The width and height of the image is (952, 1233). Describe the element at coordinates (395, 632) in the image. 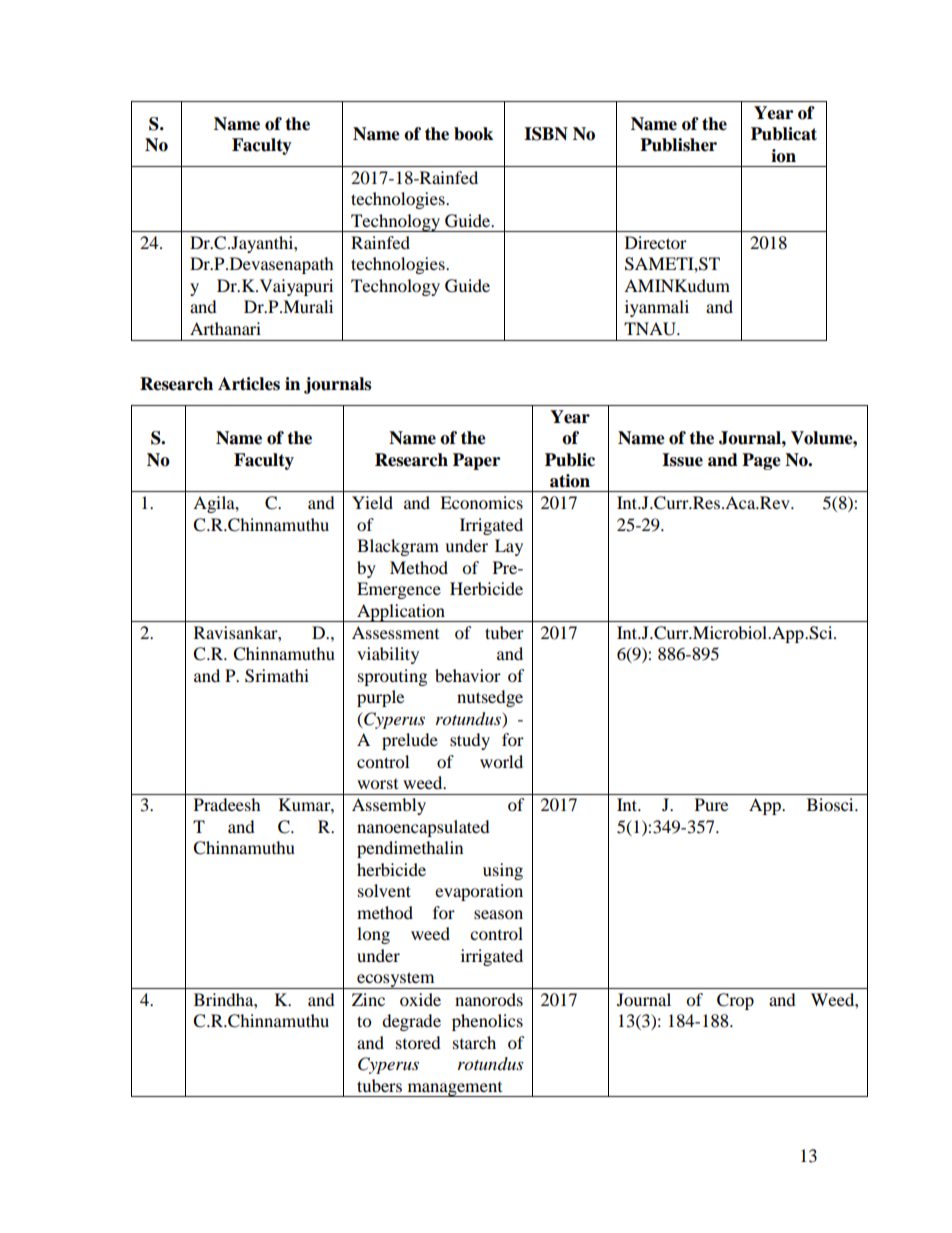

I see `Assessment` at that location.
